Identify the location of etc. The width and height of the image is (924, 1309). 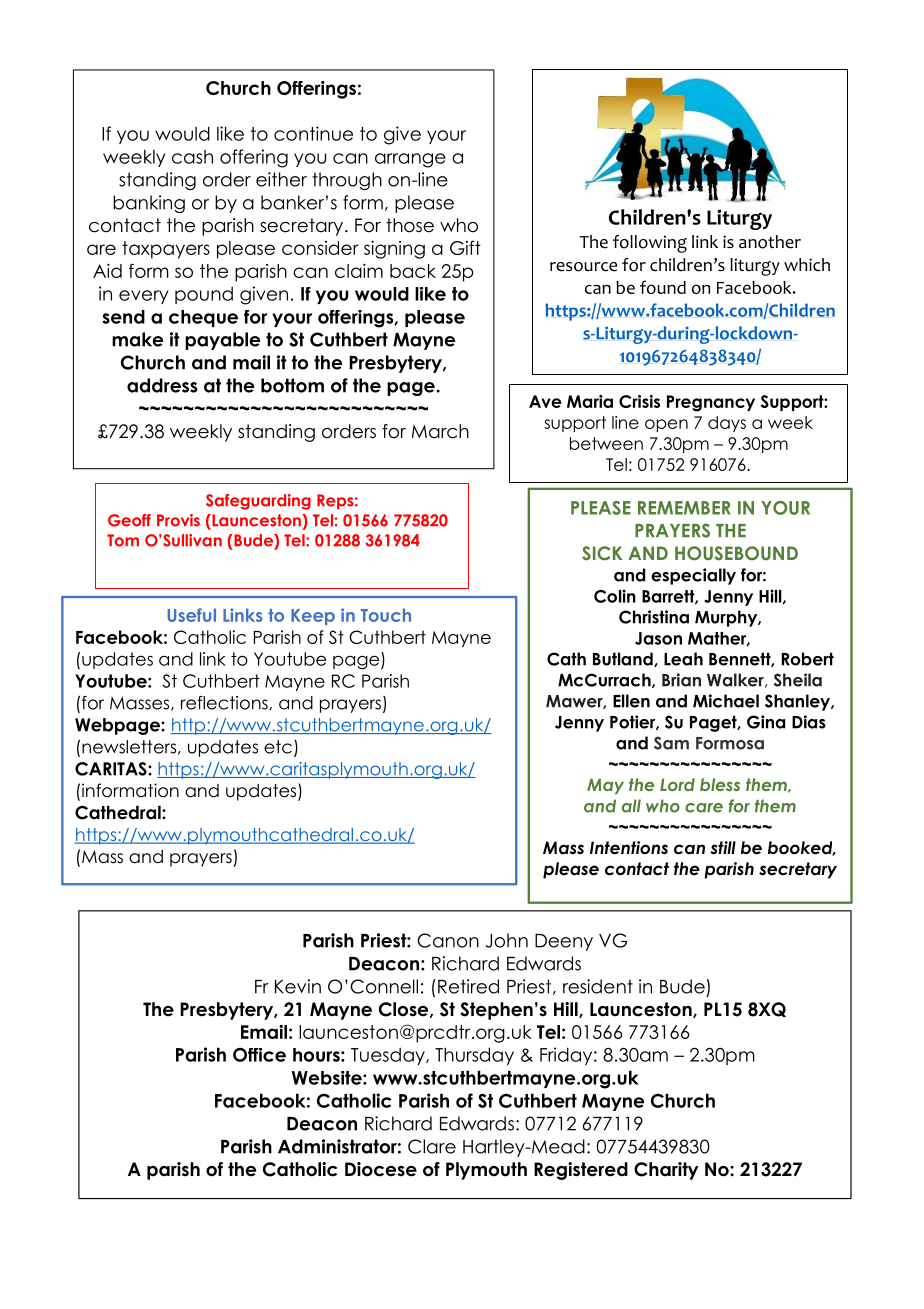
(278, 747).
